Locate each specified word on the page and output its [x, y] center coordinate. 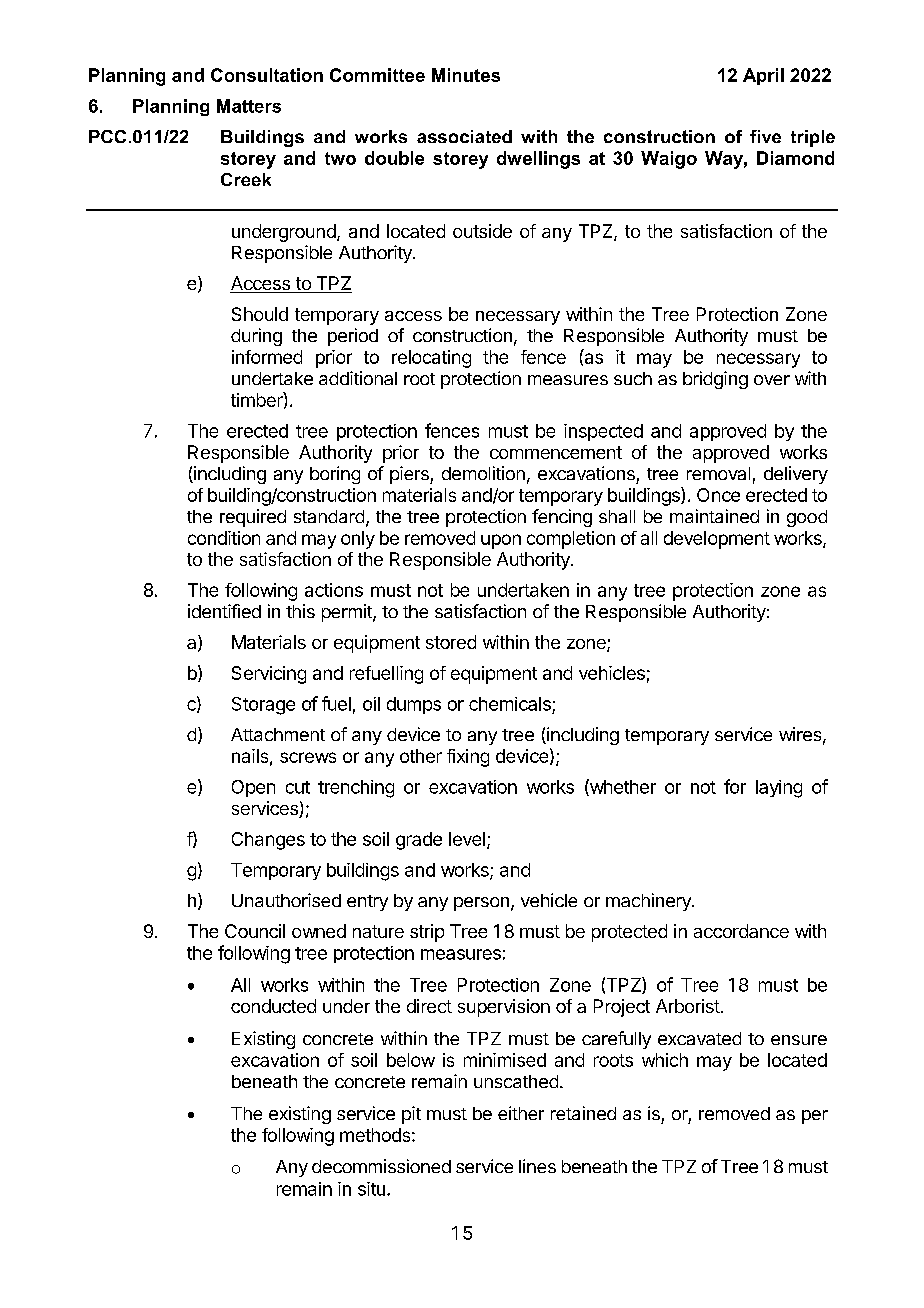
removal [718, 473]
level [467, 839]
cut [298, 787]
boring [335, 475]
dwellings [538, 160]
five [765, 136]
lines [537, 1166]
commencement [556, 452]
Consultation [267, 75]
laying [779, 789]
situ [371, 1189]
